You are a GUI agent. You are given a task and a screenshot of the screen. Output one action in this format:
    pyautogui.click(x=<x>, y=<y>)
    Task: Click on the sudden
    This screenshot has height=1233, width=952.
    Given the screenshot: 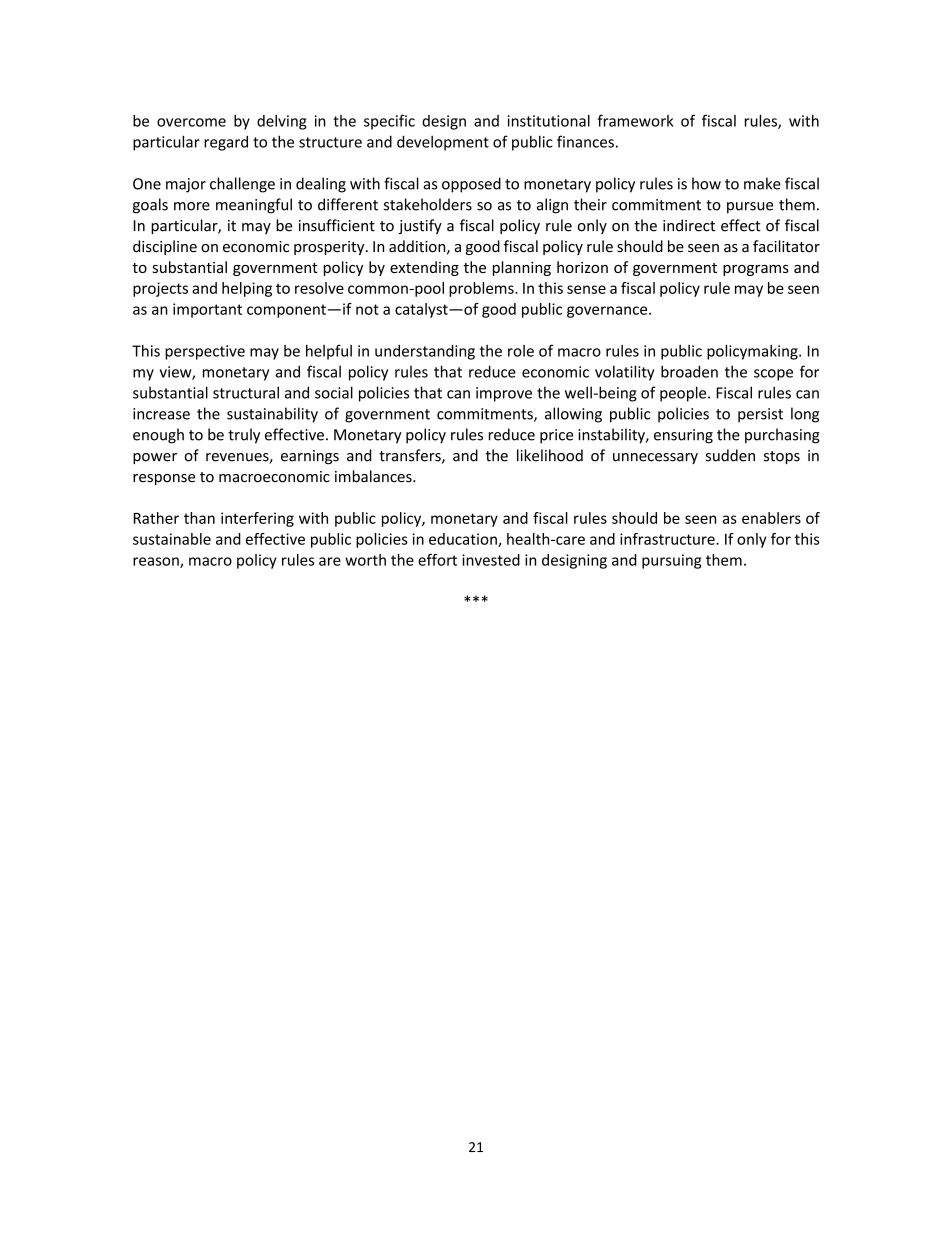 What is the action you would take?
    pyautogui.click(x=730, y=455)
